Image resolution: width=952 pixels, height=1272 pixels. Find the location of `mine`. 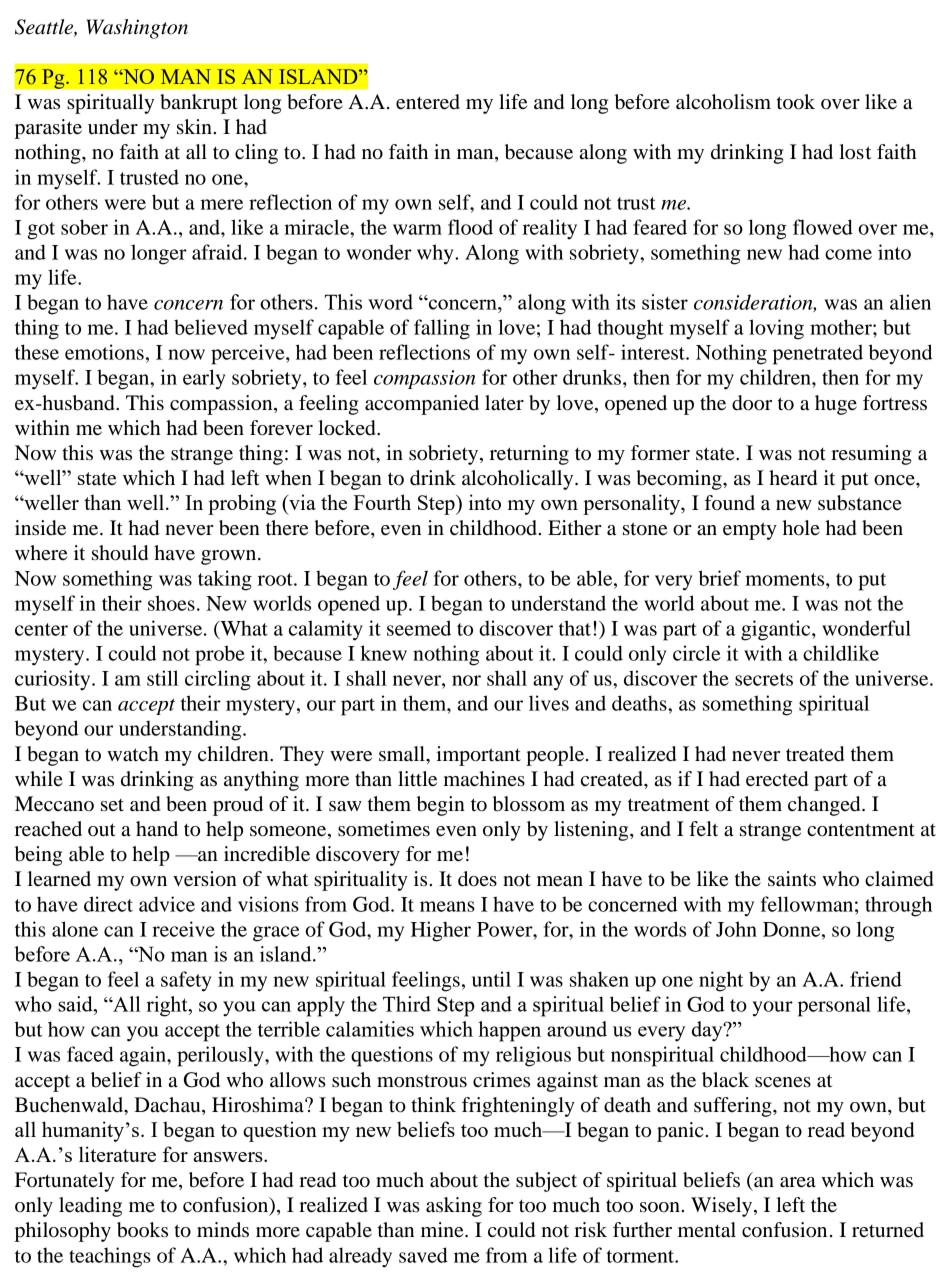

mine is located at coordinates (443, 1230).
